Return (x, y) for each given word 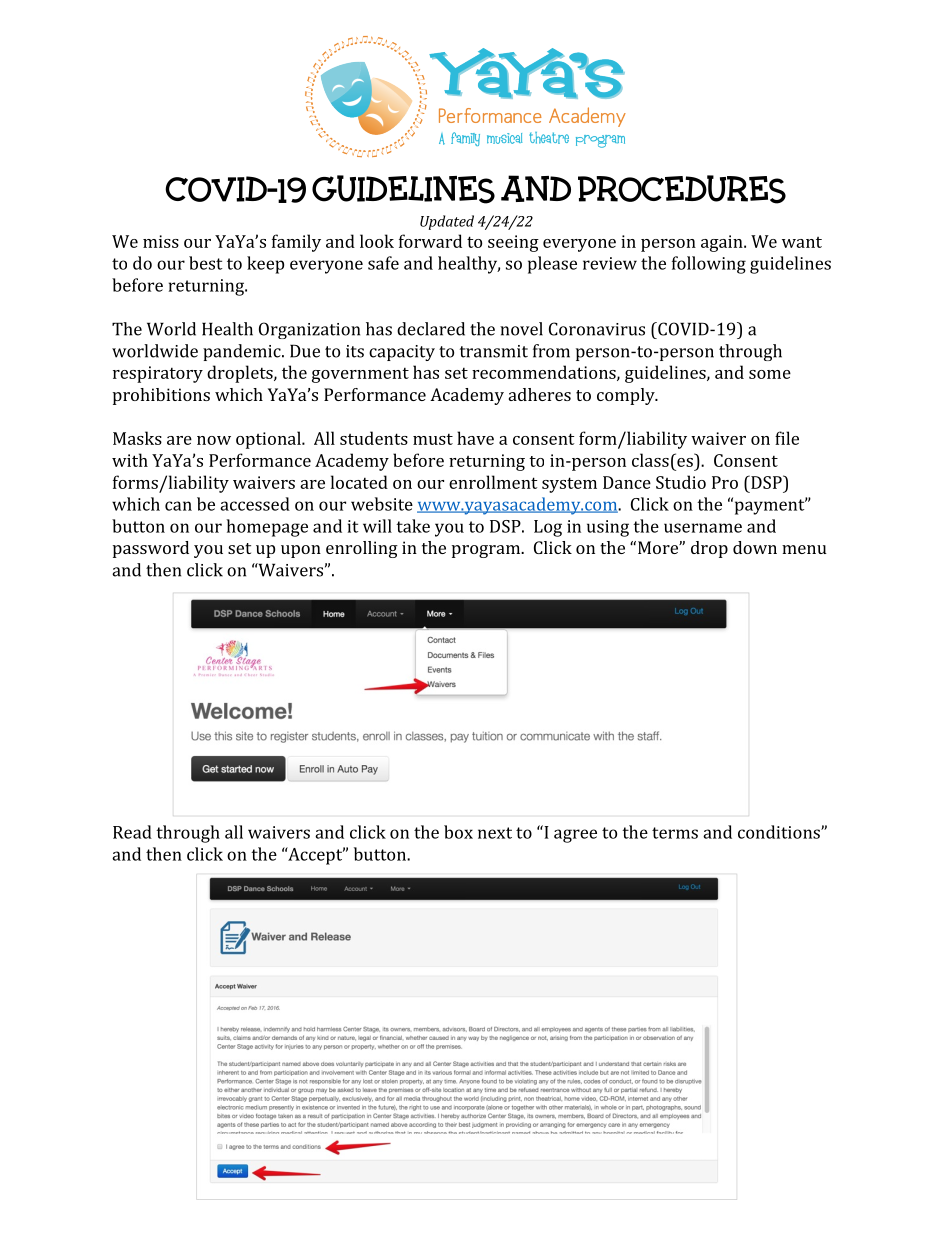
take (413, 526)
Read (132, 832)
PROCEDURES (682, 189)
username (703, 528)
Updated (447, 222)
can (178, 506)
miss (161, 241)
